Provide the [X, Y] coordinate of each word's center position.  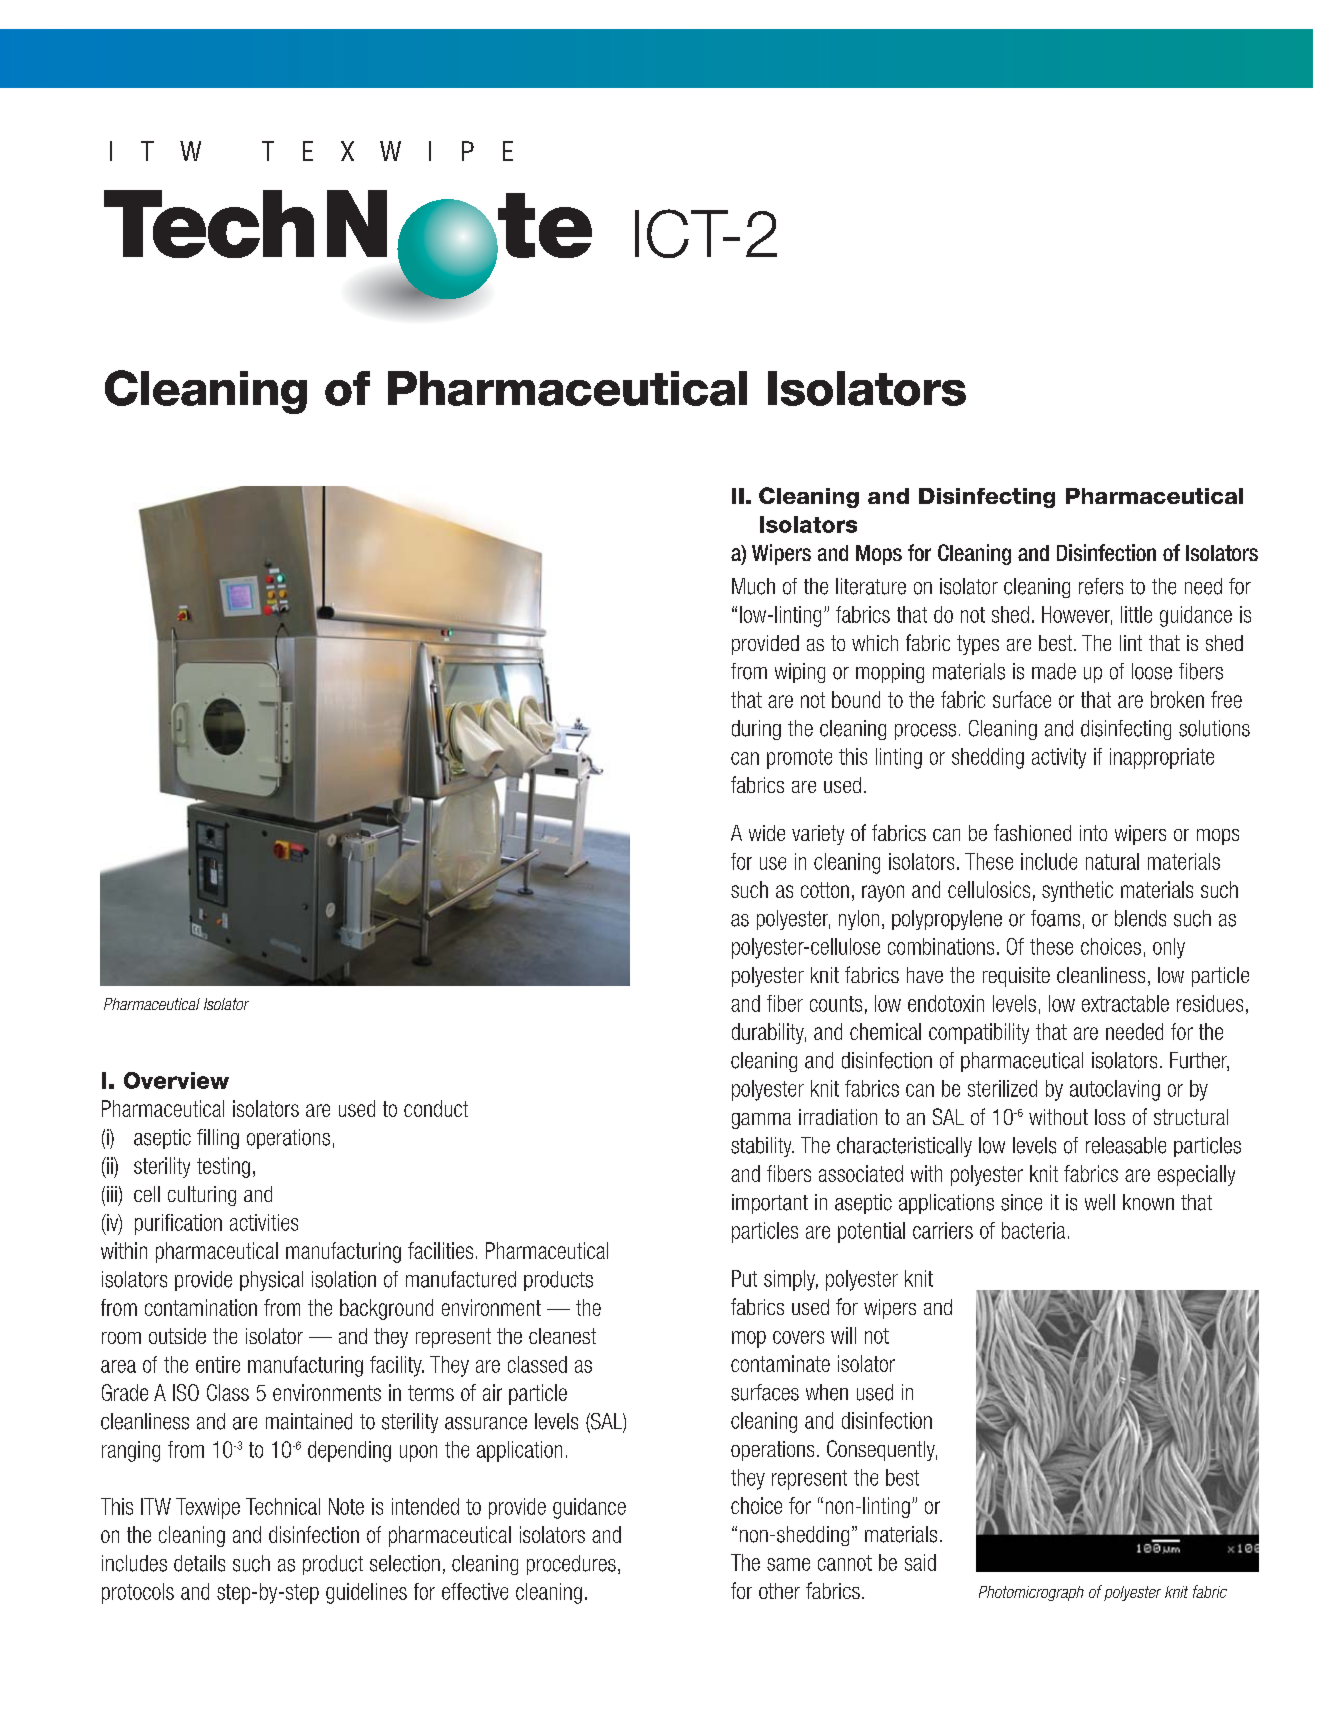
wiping [800, 673]
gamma [761, 1121]
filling [218, 1139]
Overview [176, 1080]
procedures [571, 1565]
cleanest [562, 1336]
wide [767, 833]
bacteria [1033, 1230]
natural [1112, 861]
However [1077, 615]
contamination [201, 1307]
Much [753, 586]
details [199, 1563]
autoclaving [1115, 1090]
